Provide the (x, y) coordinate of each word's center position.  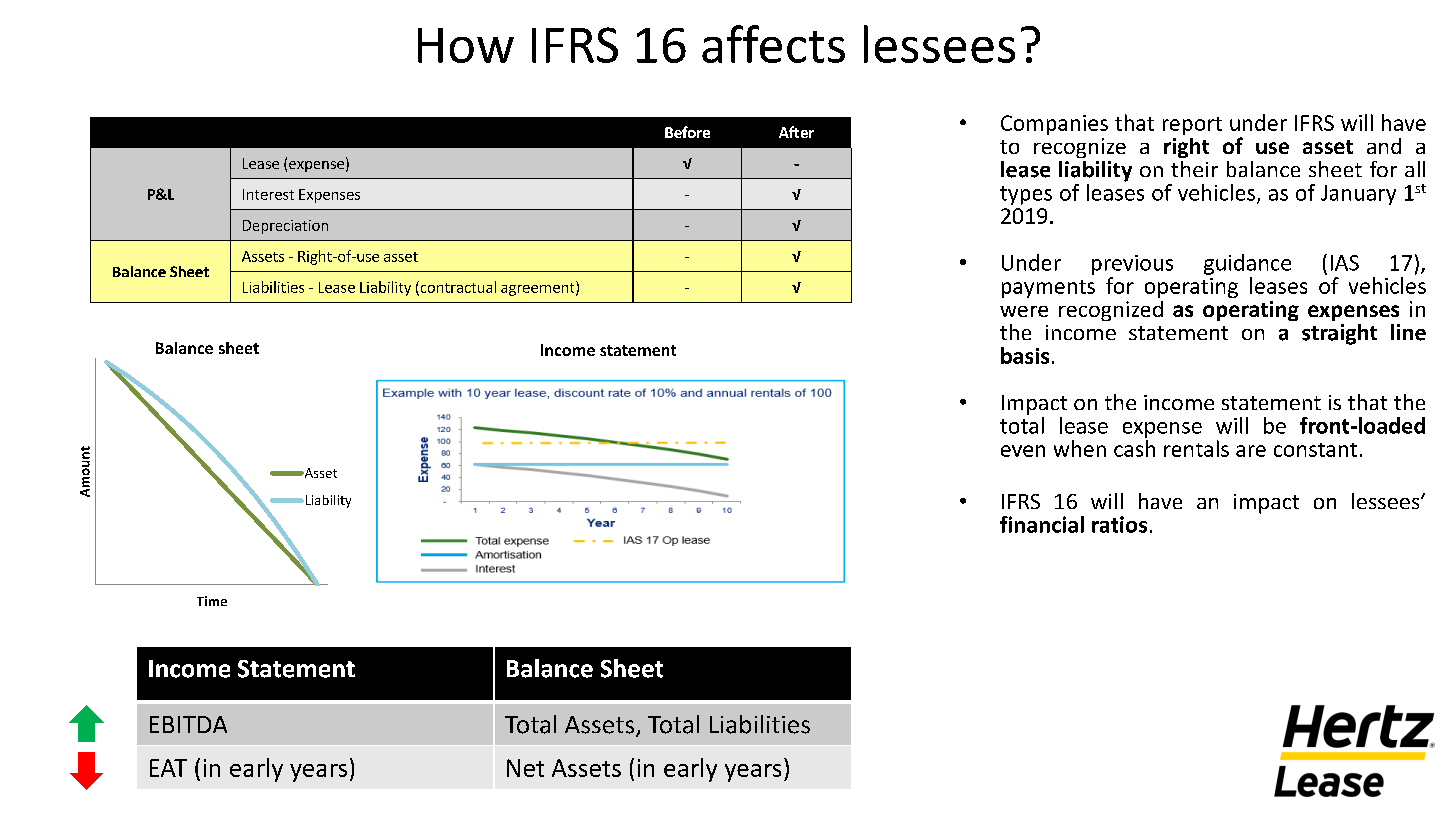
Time (212, 601)
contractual (457, 288)
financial (1042, 524)
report (1192, 126)
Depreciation (285, 227)
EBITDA (188, 724)
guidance (1247, 264)
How (466, 45)
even (1023, 451)
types (1026, 195)
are (1251, 451)
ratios (1119, 524)
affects (773, 44)
